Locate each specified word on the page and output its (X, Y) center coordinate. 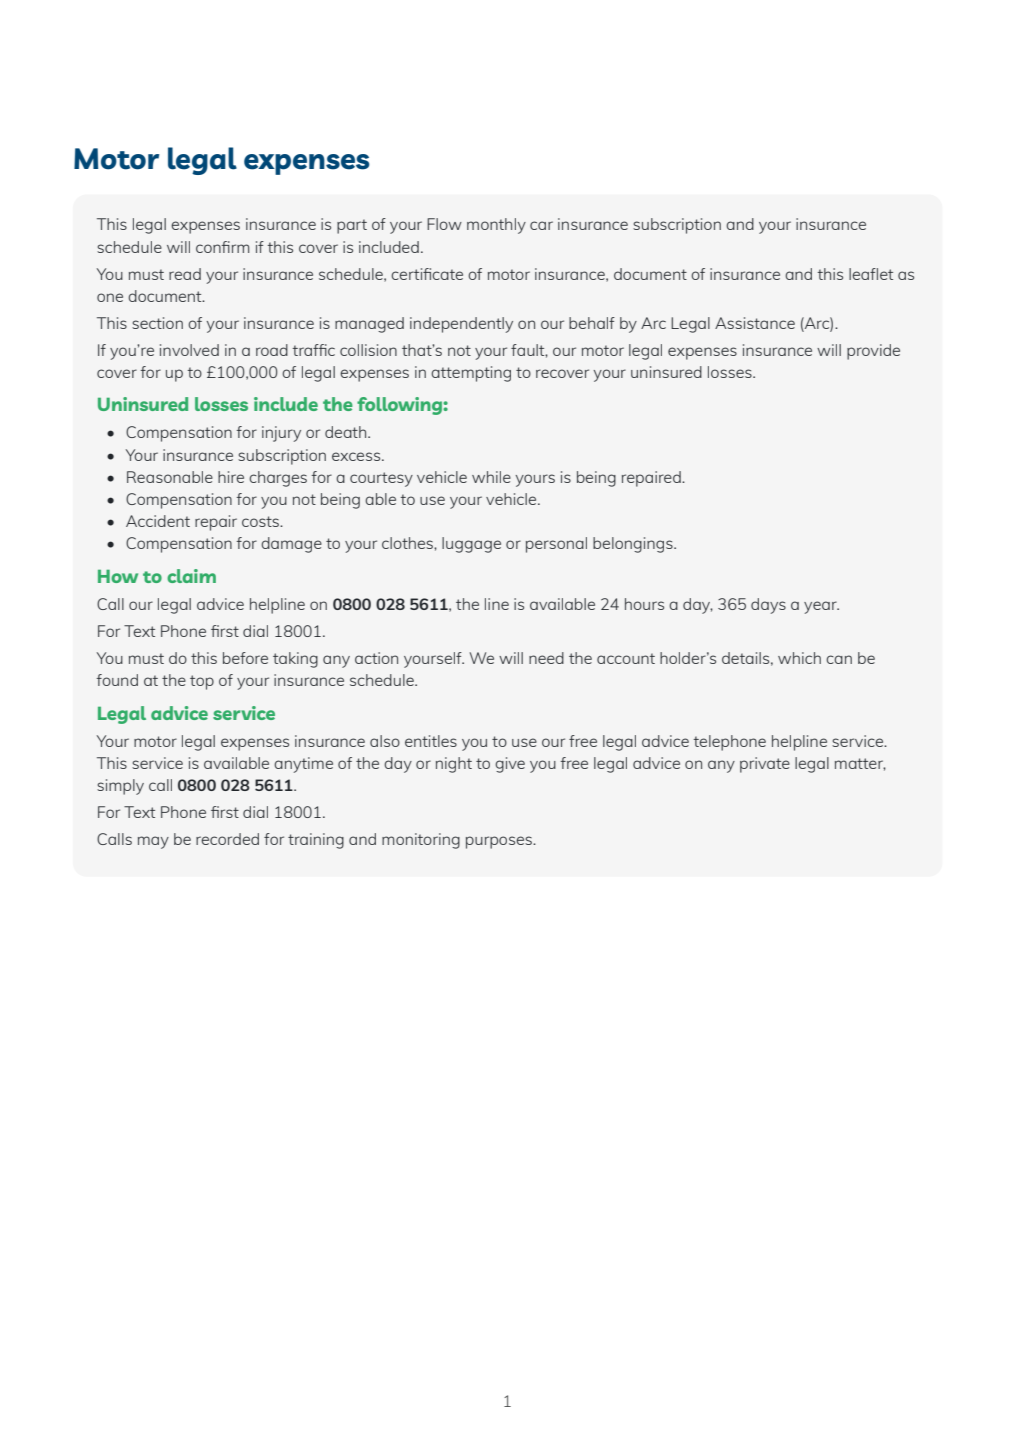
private (765, 765)
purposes (500, 842)
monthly (496, 226)
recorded (227, 839)
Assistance (755, 323)
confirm (222, 247)
